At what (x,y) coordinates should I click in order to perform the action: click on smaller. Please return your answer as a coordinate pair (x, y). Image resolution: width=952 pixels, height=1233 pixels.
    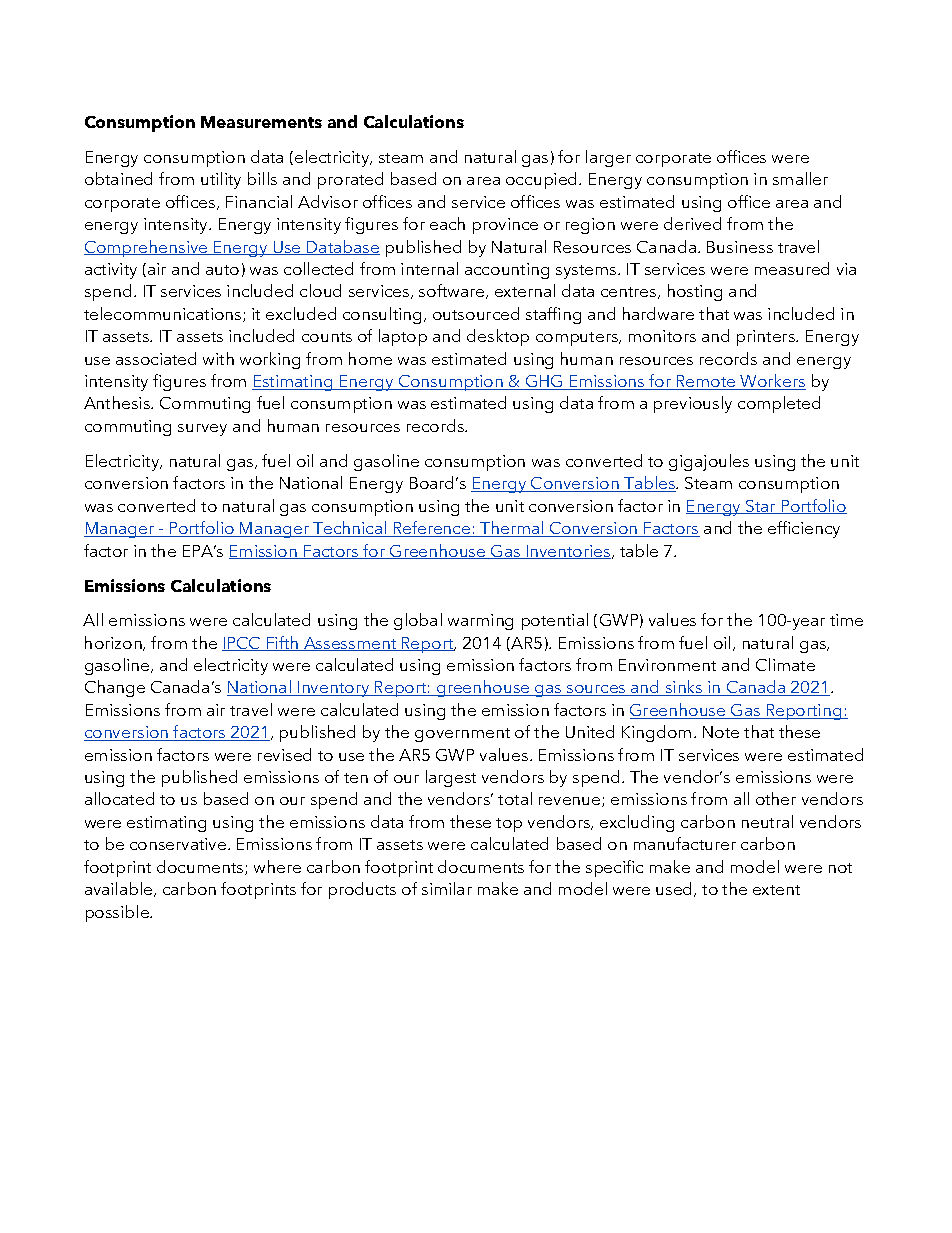
    Looking at the image, I should click on (800, 178).
